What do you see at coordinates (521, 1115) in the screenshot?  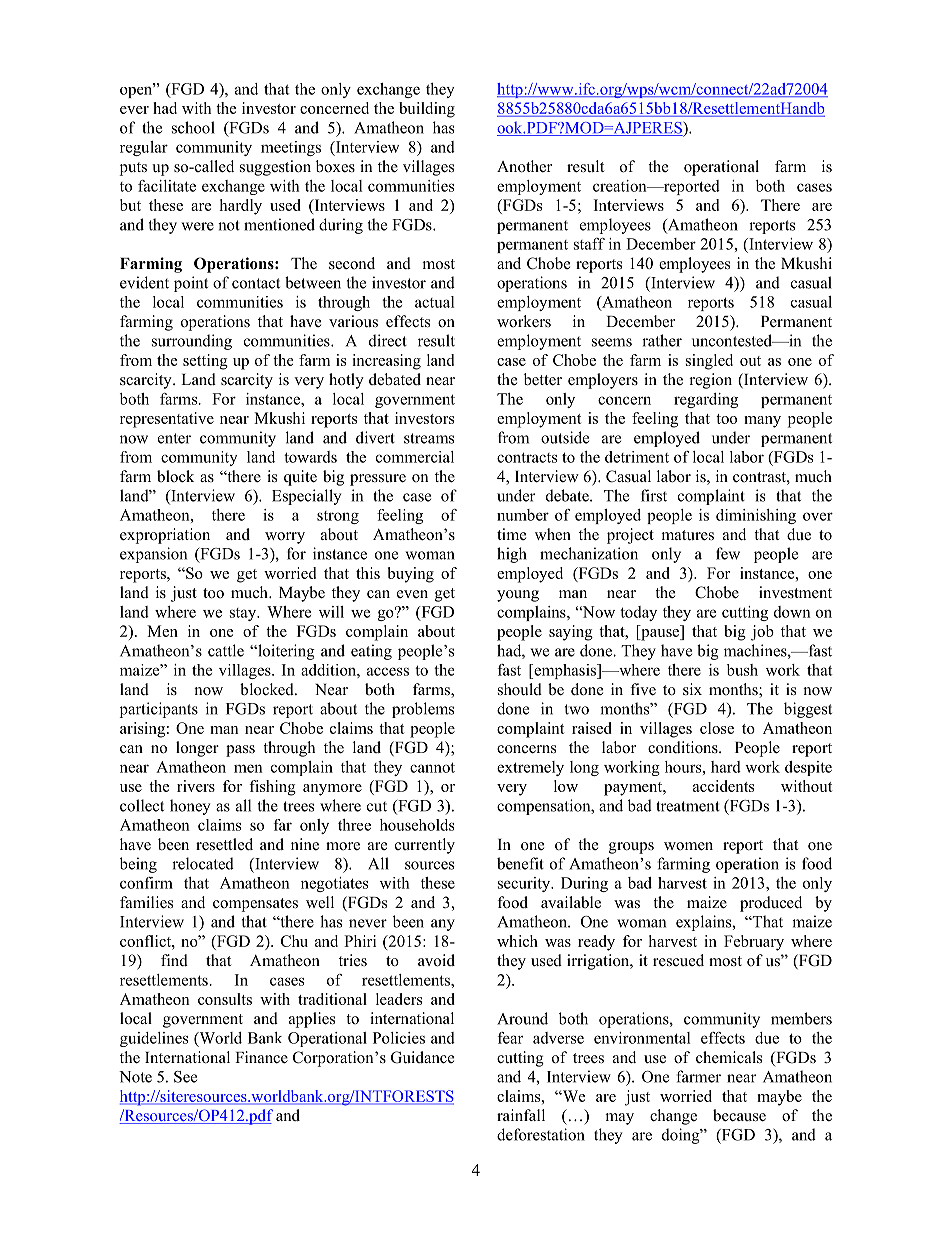 I see `rainfall` at bounding box center [521, 1115].
